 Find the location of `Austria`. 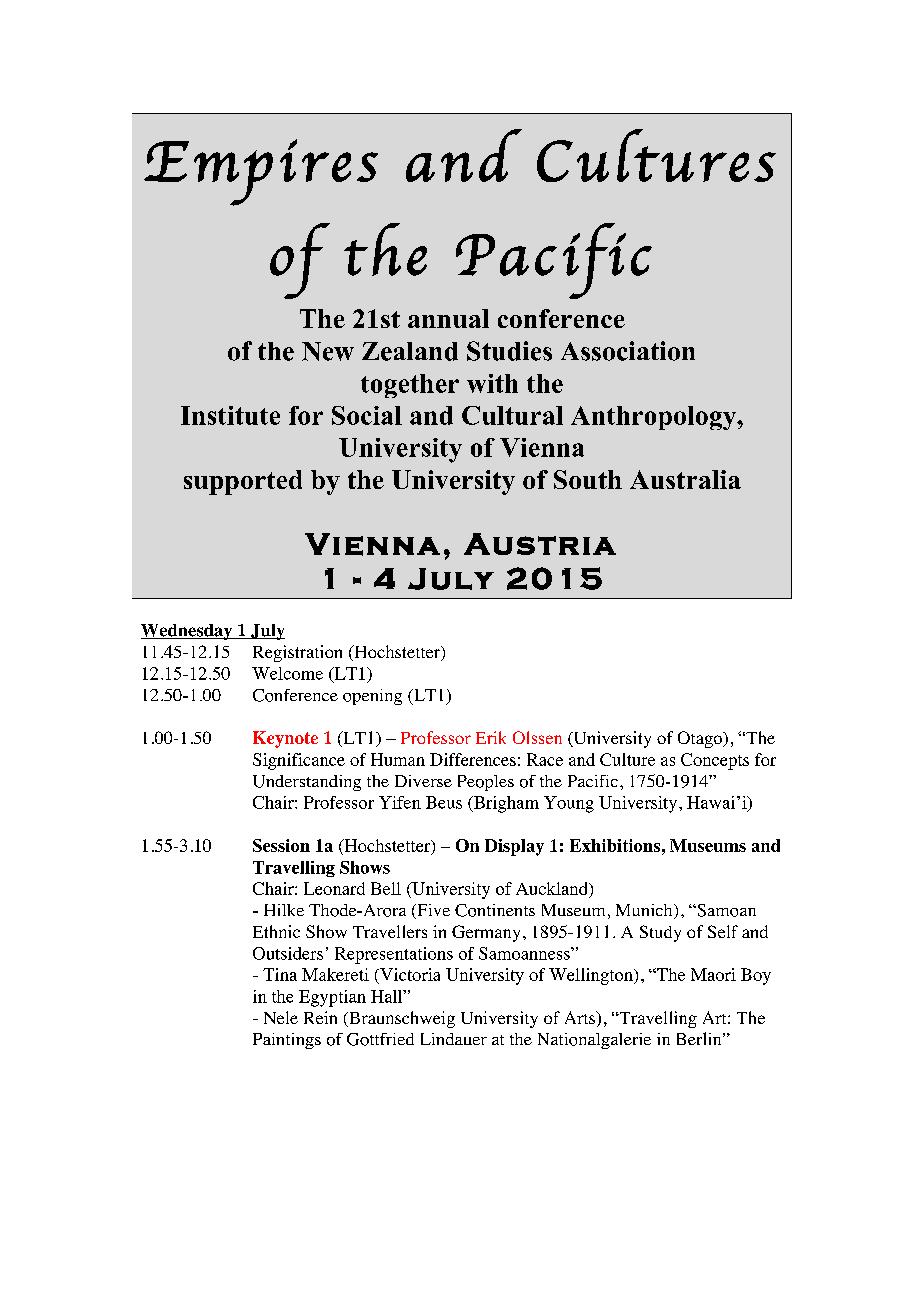

Austria is located at coordinates (540, 544).
